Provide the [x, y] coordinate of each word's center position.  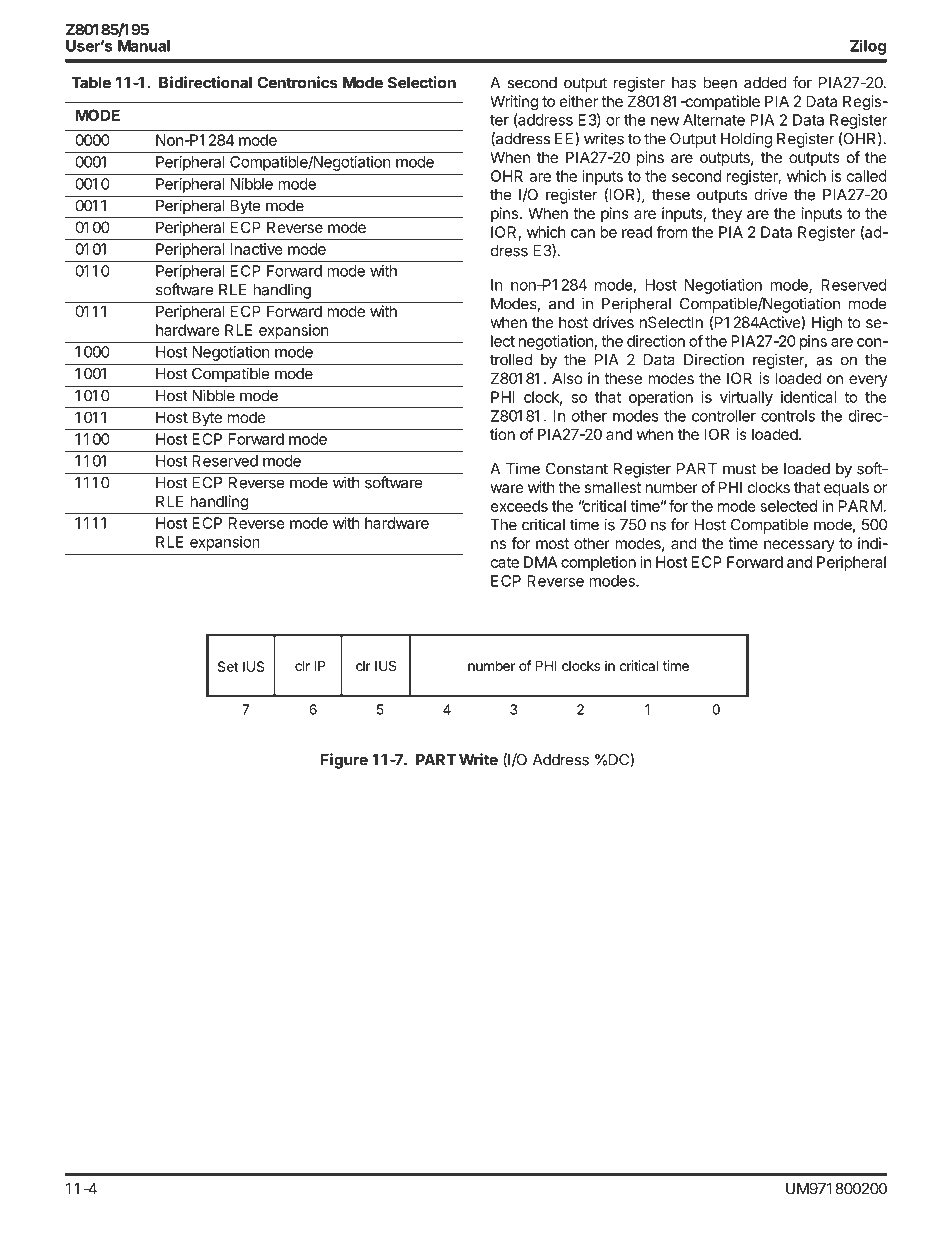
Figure [344, 761]
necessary [799, 546]
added [765, 83]
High [827, 324]
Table [91, 83]
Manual [144, 46]
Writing [514, 103]
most [552, 543]
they [727, 215]
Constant [577, 469]
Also [567, 378]
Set [228, 666]
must [739, 469]
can [583, 233]
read [637, 232]
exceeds [519, 506]
